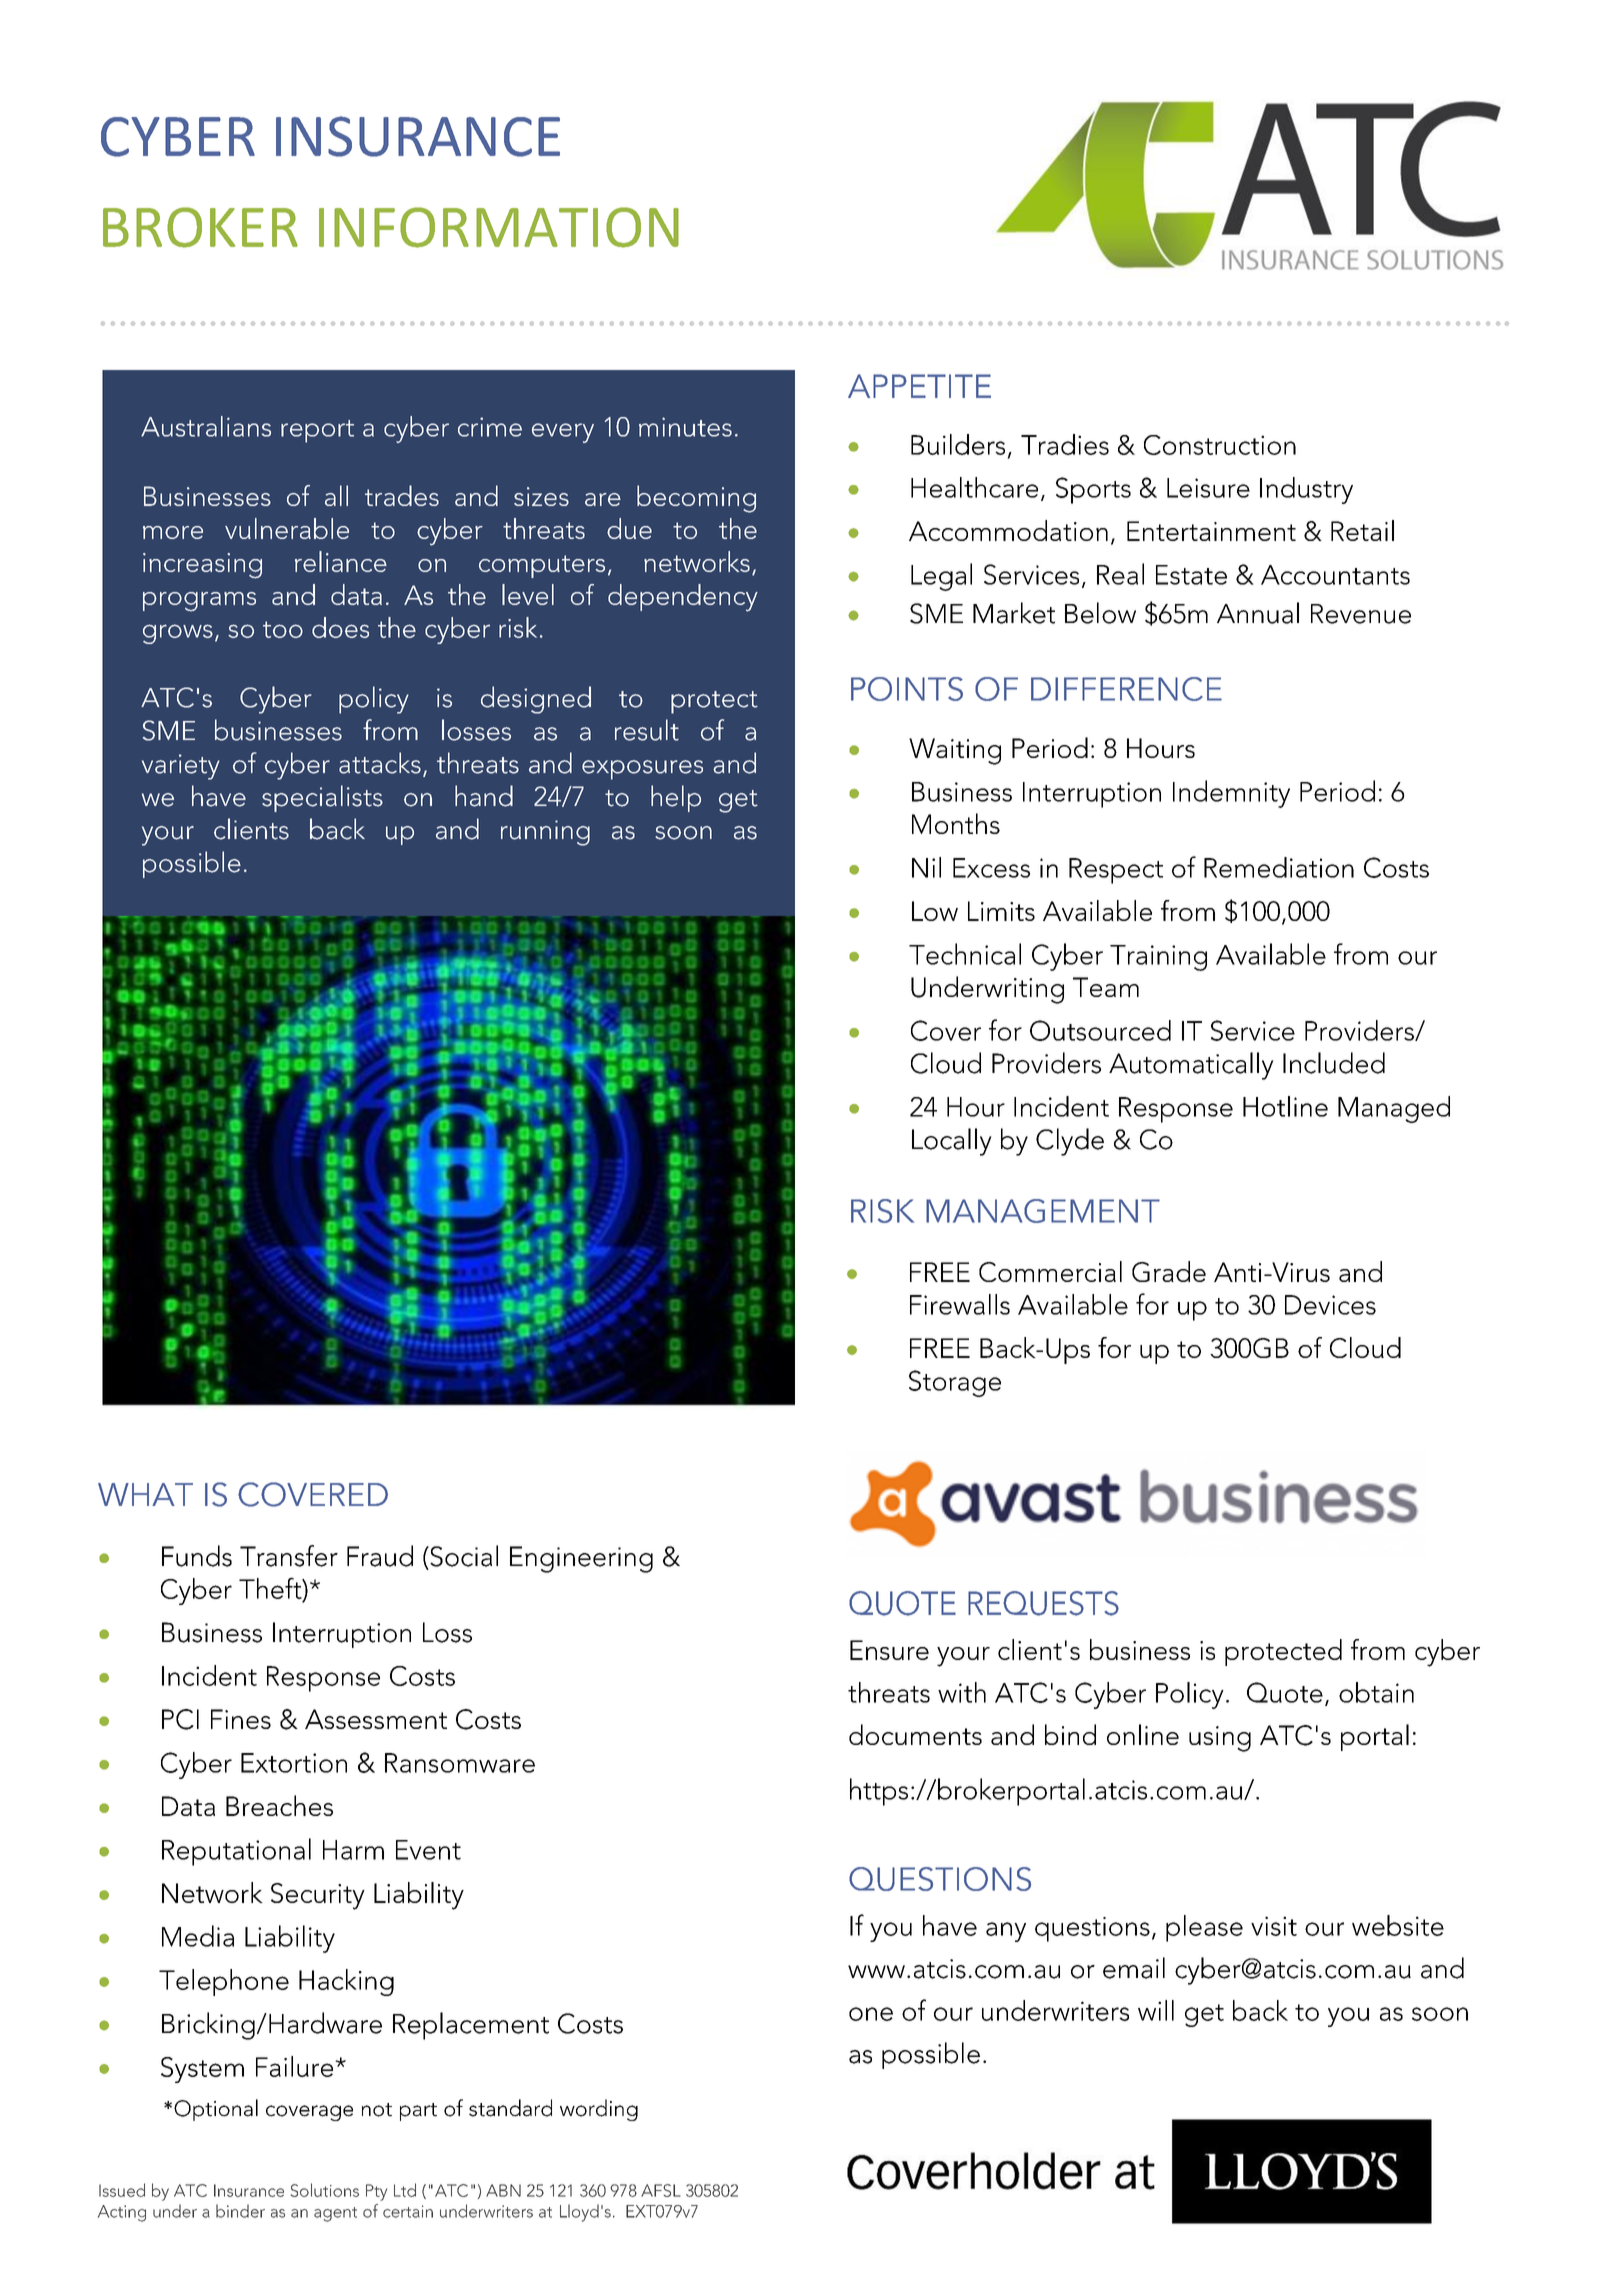 The height and width of the document is (2289, 1618). I want to click on Transfer, so click(289, 1556).
